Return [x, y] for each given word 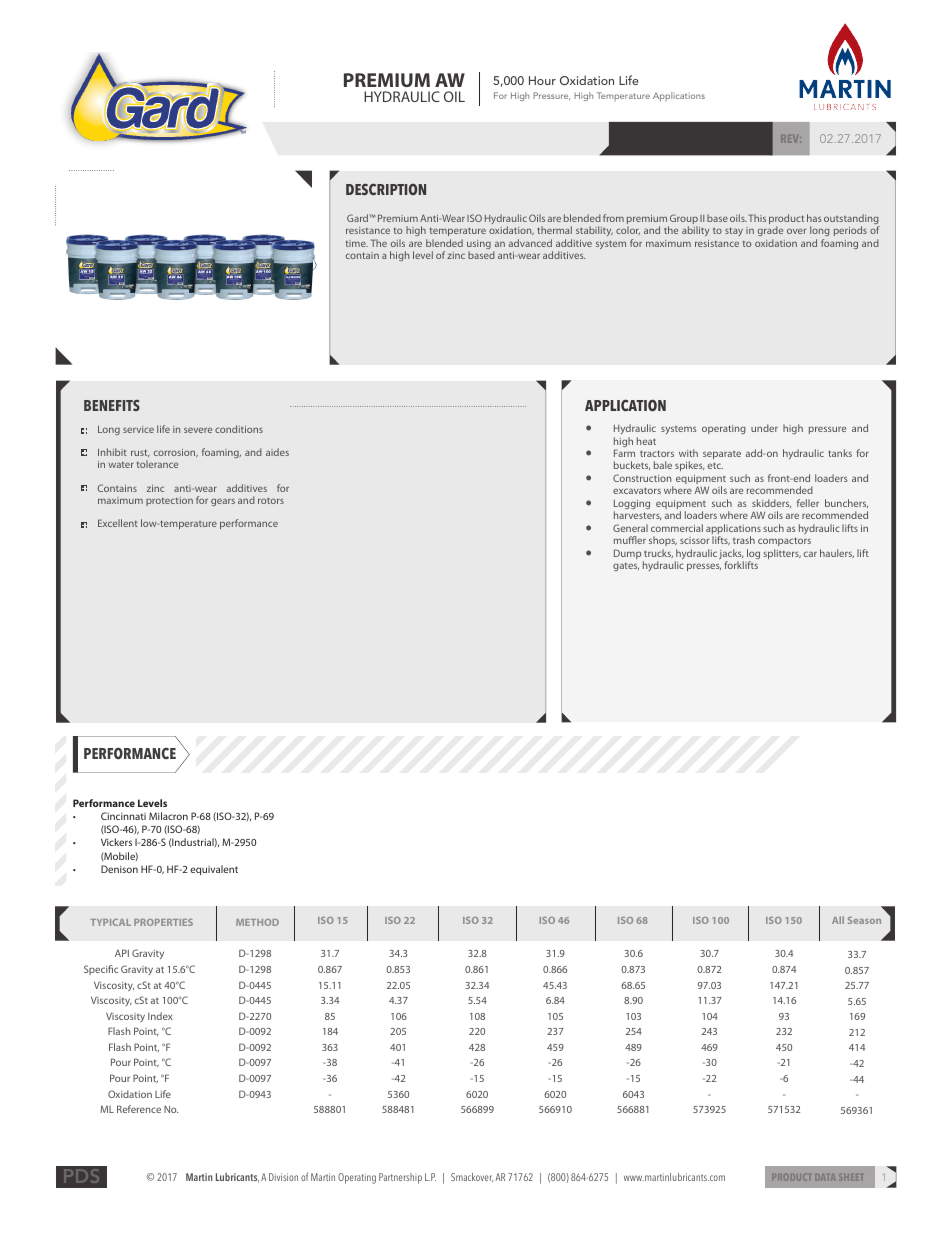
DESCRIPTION [386, 189]
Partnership [400, 1178]
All [838, 920]
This [757, 218]
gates [626, 567]
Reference [139, 1109]
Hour [542, 80]
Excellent [118, 523]
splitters [782, 554]
